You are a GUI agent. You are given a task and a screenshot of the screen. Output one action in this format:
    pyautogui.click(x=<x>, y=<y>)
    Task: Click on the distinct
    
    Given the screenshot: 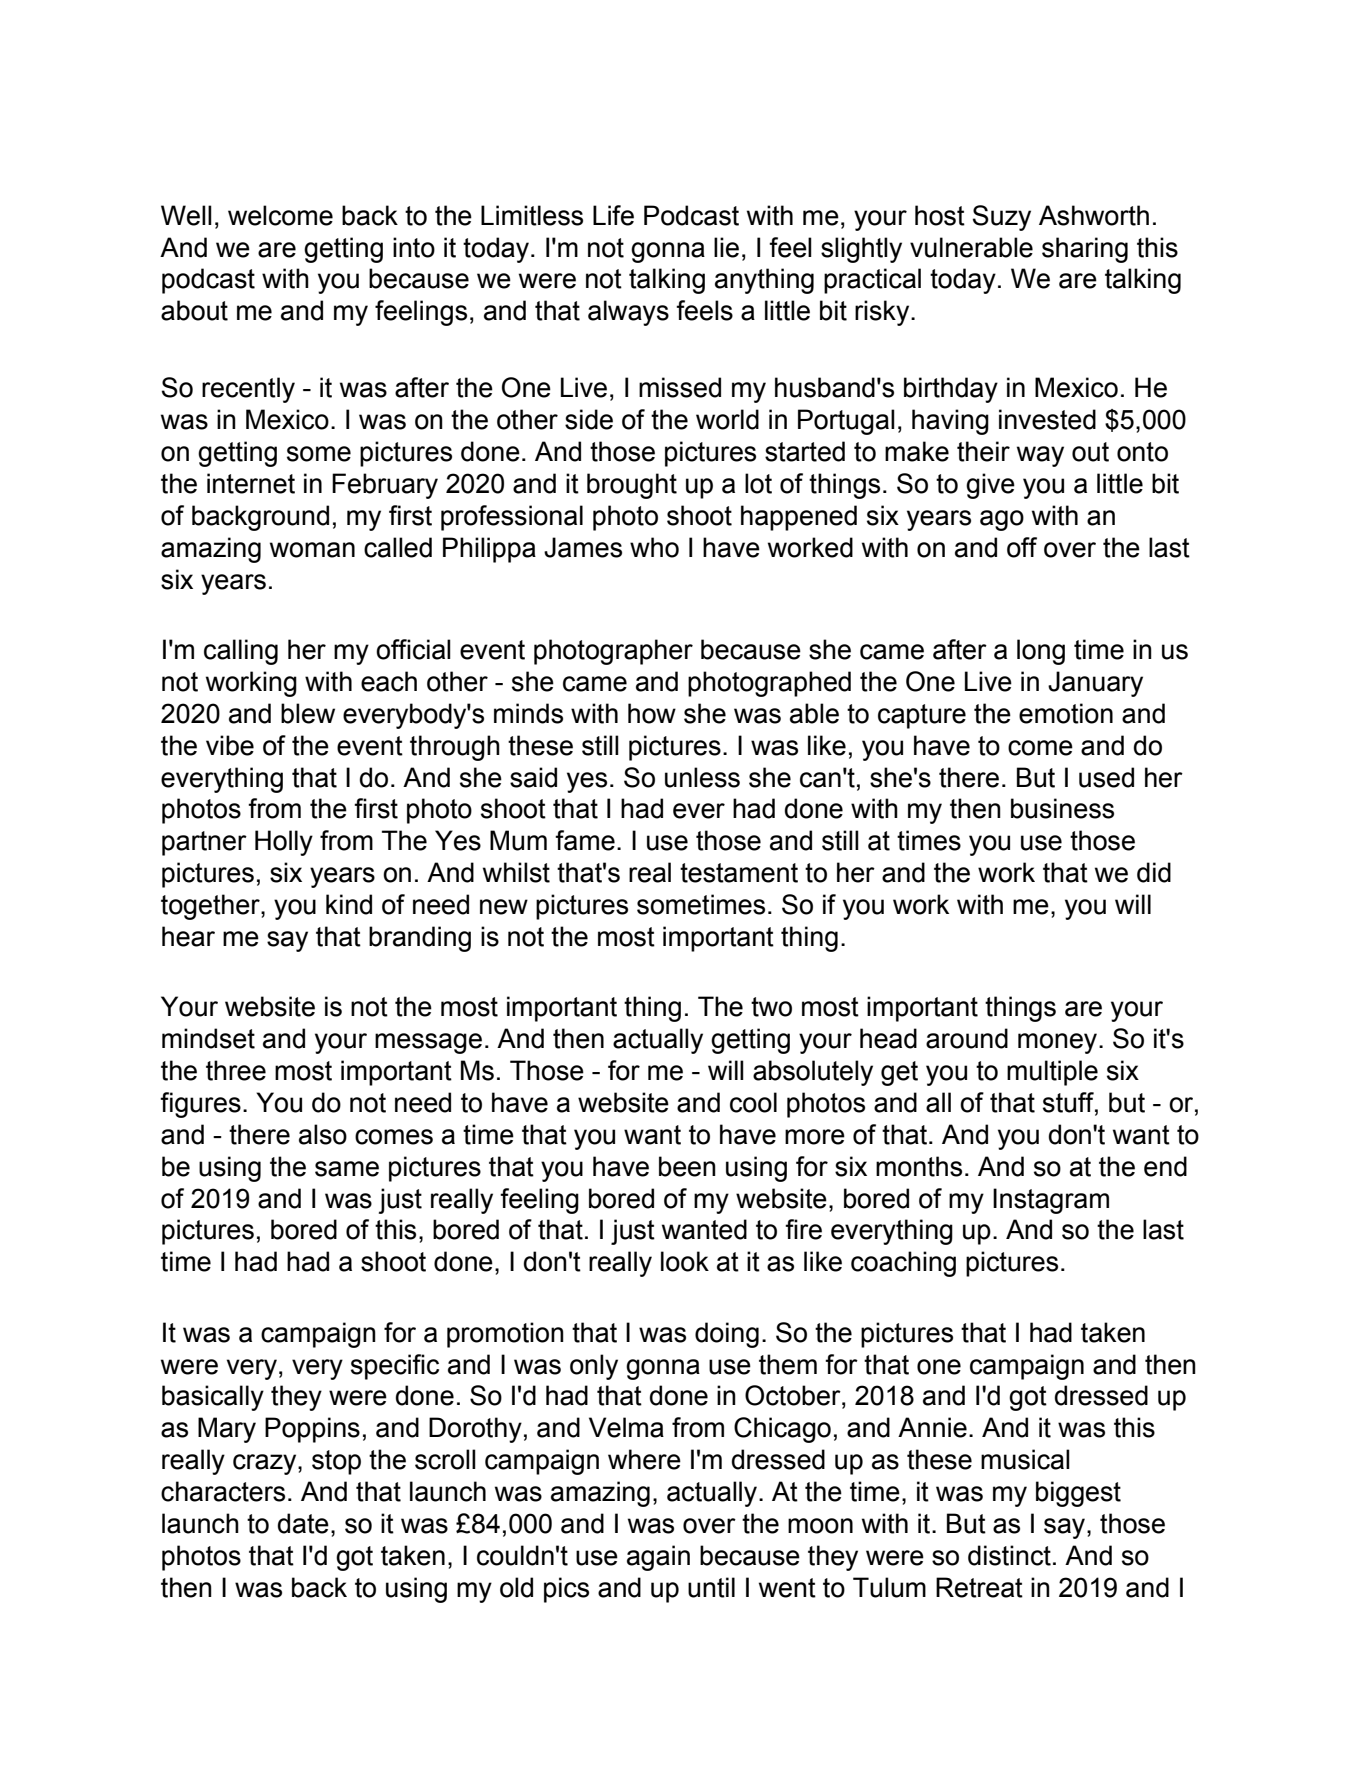 What is the action you would take?
    pyautogui.click(x=1009, y=1555)
